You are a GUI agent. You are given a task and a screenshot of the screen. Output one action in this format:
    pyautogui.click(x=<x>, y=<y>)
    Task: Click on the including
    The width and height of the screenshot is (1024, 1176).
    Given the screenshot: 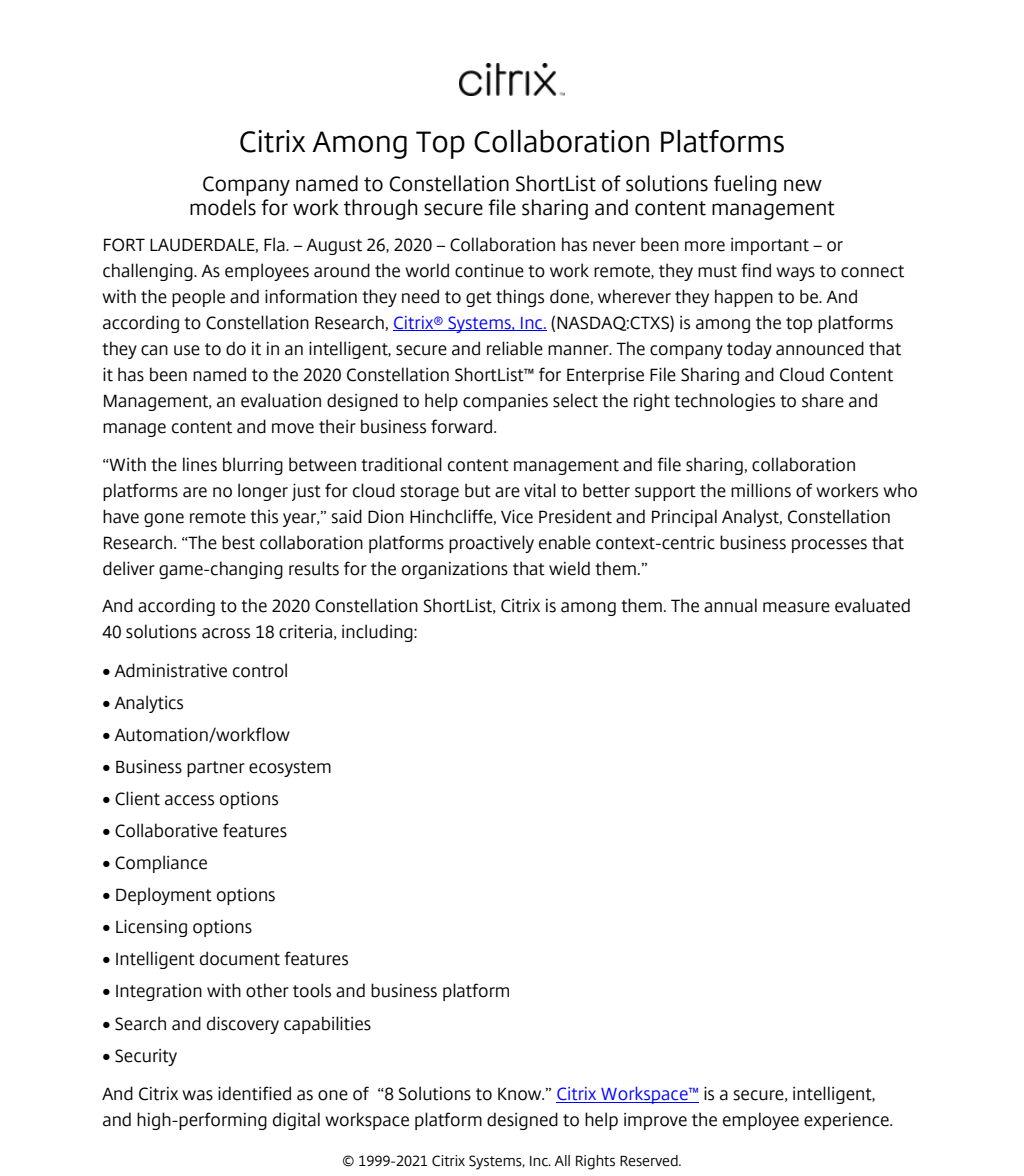 What is the action you would take?
    pyautogui.click(x=378, y=633)
